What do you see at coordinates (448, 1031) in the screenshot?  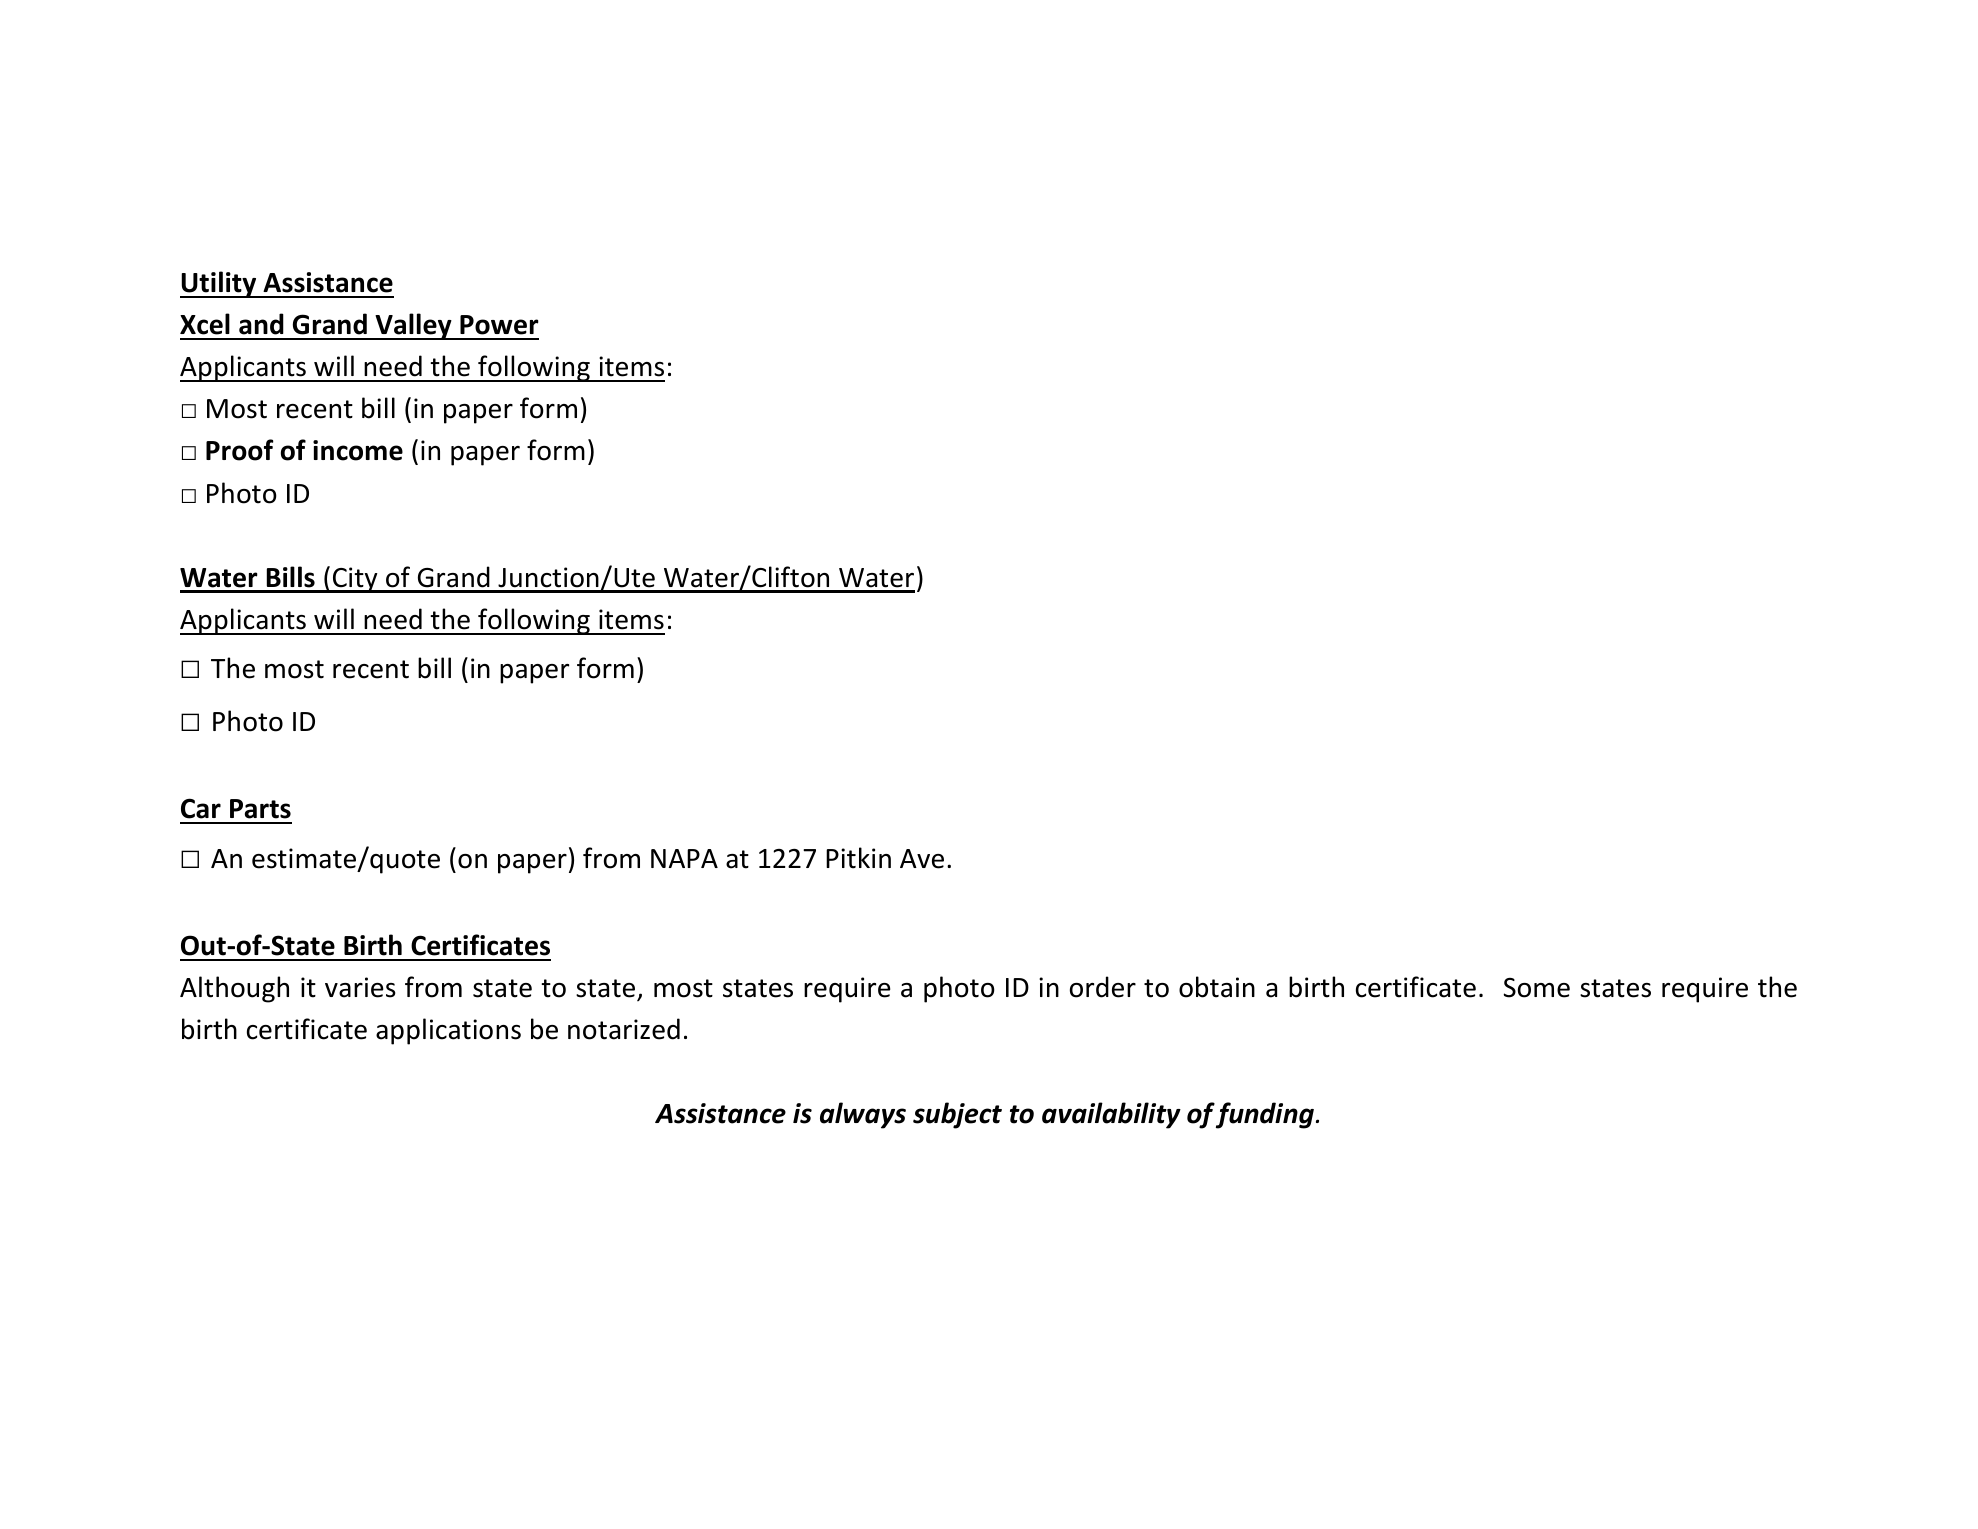 I see `applications` at bounding box center [448, 1031].
